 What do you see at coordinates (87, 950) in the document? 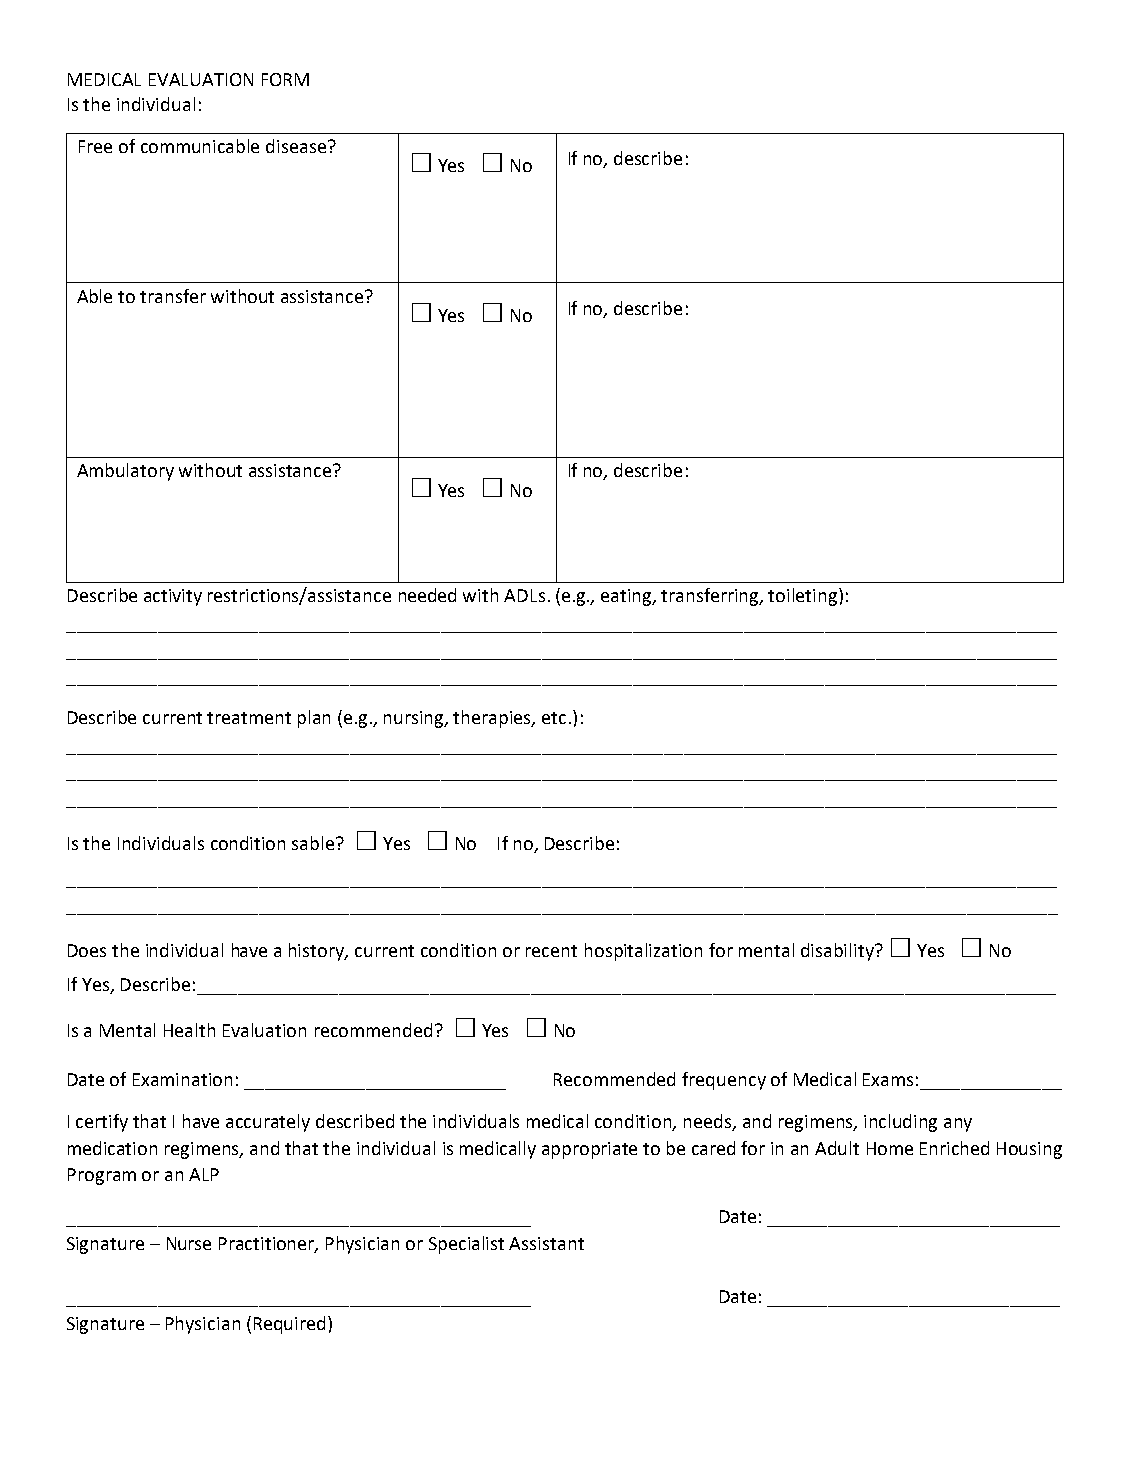
I see `Does` at bounding box center [87, 950].
